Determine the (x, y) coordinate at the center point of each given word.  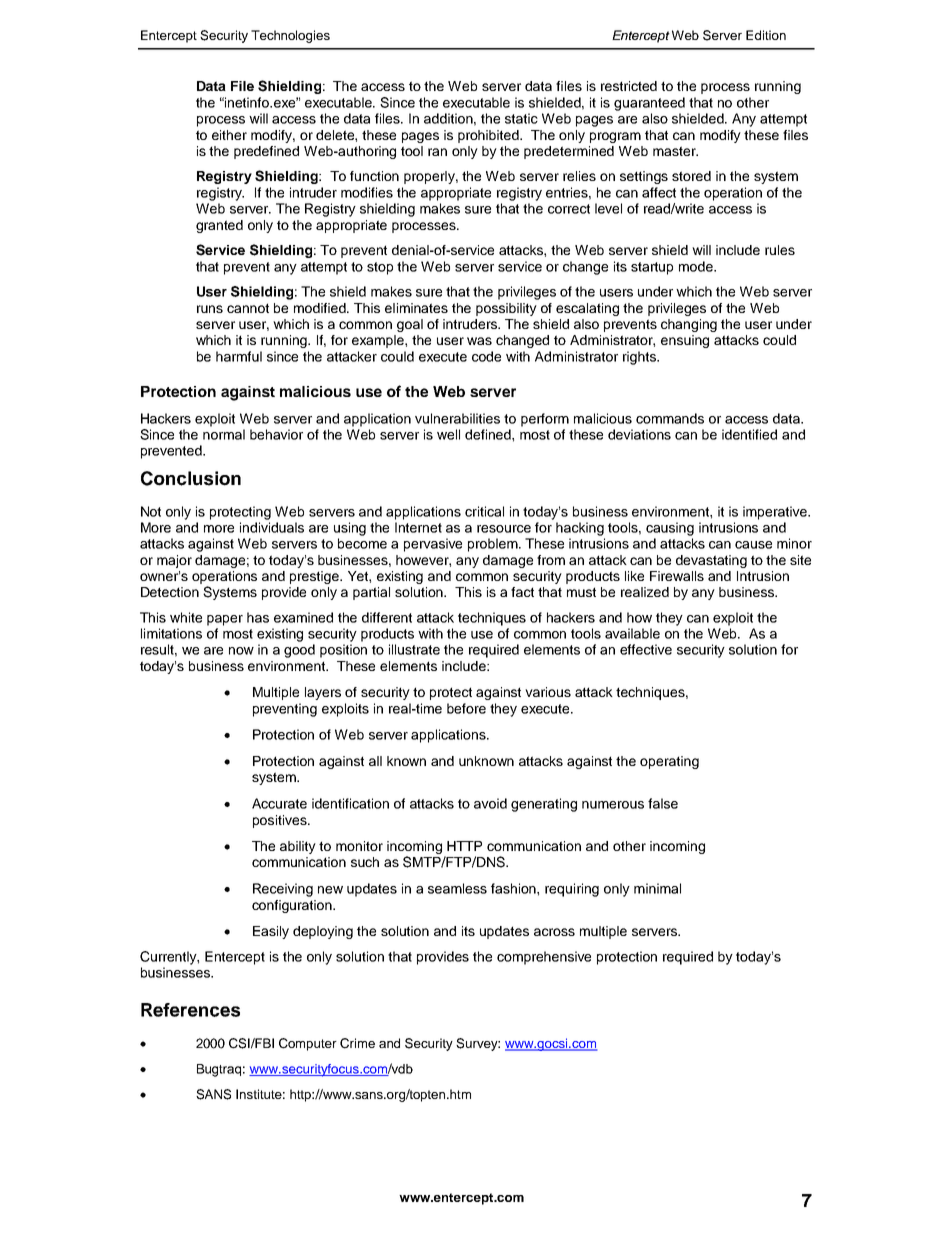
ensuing (685, 341)
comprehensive (544, 958)
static (521, 118)
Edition (766, 35)
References (190, 1010)
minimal (657, 888)
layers (323, 693)
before (466, 708)
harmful (239, 356)
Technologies (290, 36)
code (486, 356)
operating (669, 762)
